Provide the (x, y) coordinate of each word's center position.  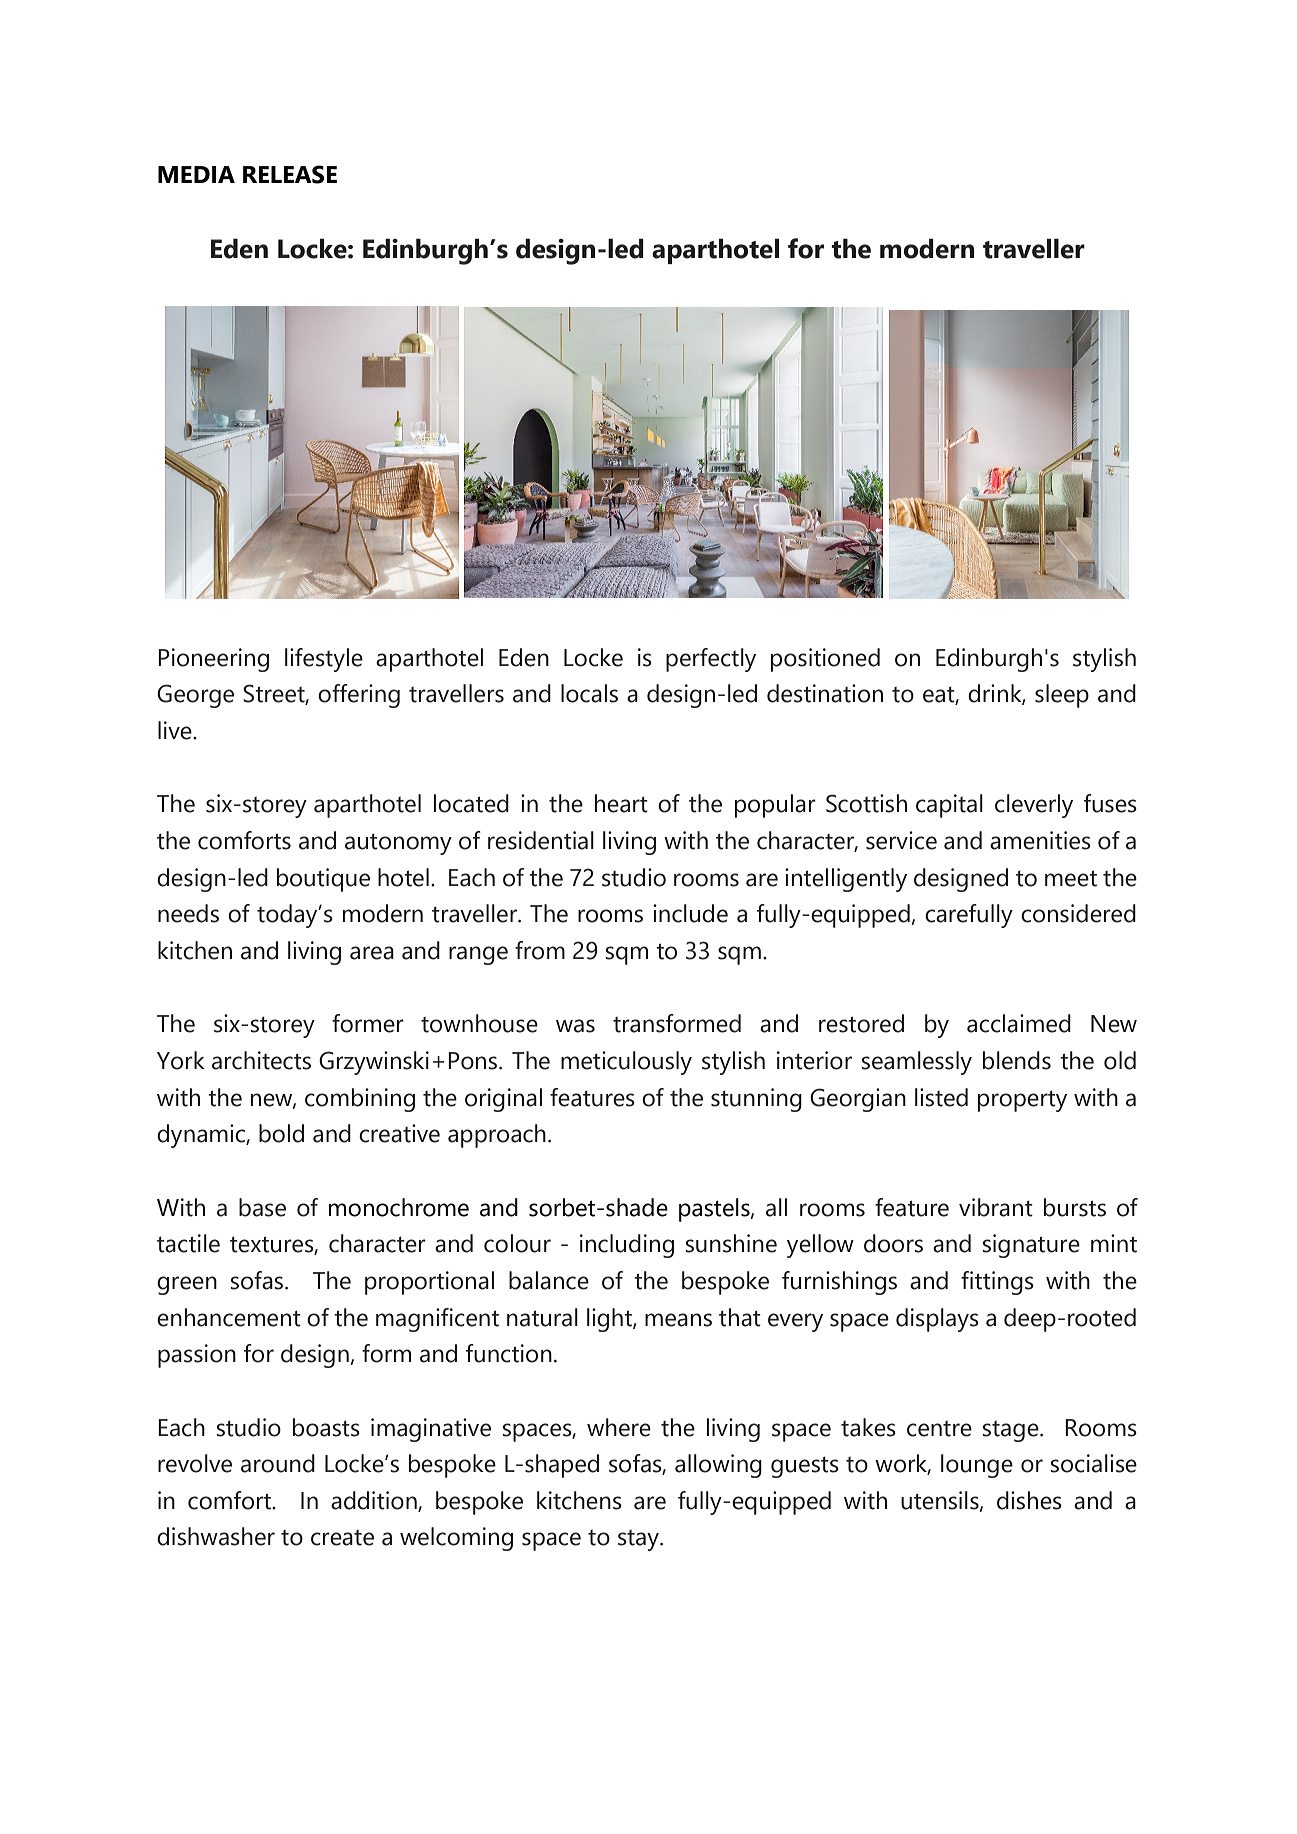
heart (621, 803)
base (262, 1207)
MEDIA (196, 174)
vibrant (996, 1207)
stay (639, 1540)
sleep (1062, 696)
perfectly (711, 660)
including (627, 1246)
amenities (1040, 840)
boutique (323, 880)
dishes (1029, 1500)
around (278, 1463)
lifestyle (324, 660)
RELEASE (290, 174)
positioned (825, 660)
